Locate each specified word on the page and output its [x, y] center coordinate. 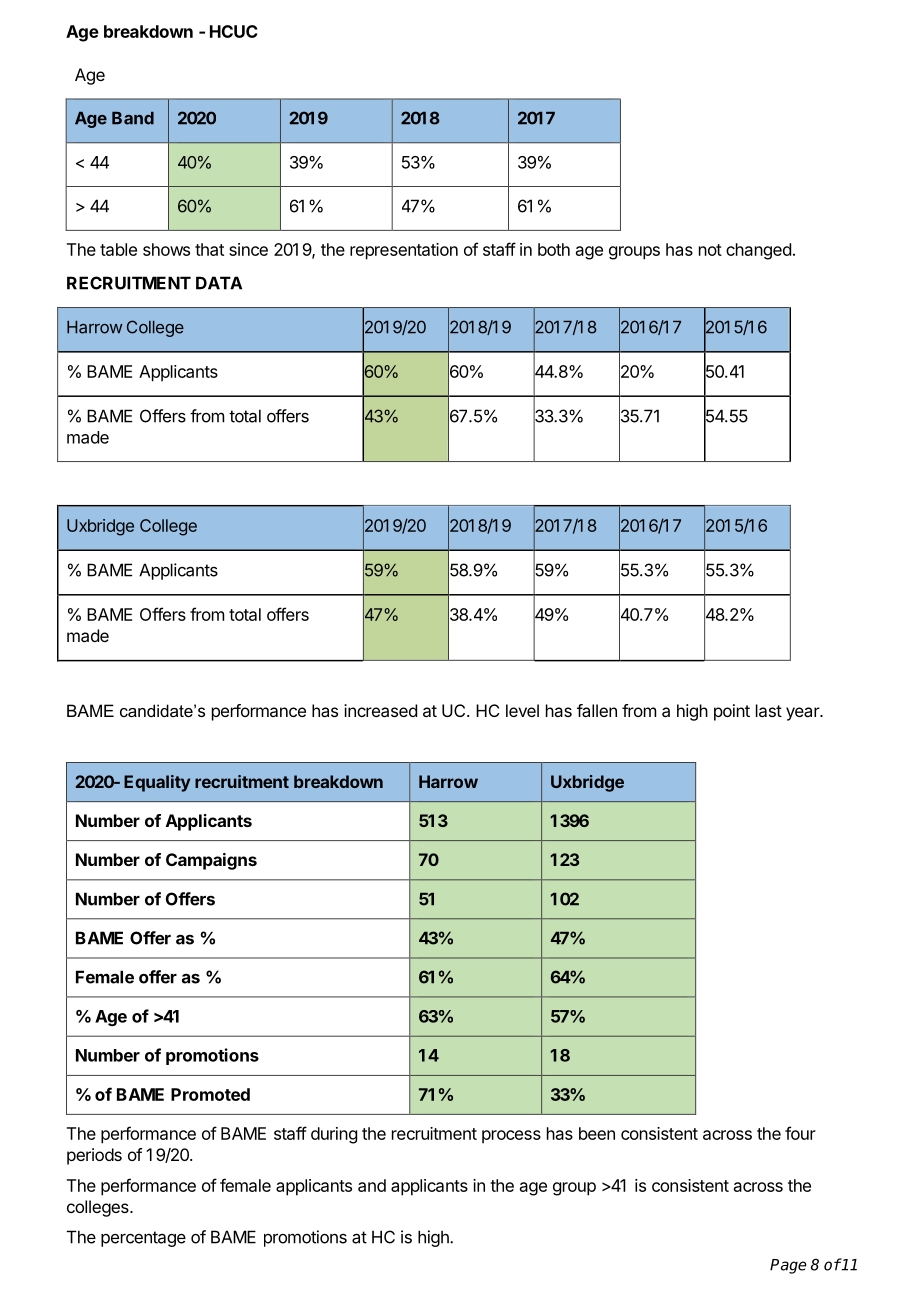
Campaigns [211, 861]
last [769, 710]
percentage [143, 1239]
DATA [219, 283]
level [522, 710]
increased [380, 710]
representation [404, 251]
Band [133, 118]
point [732, 712]
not [710, 250]
